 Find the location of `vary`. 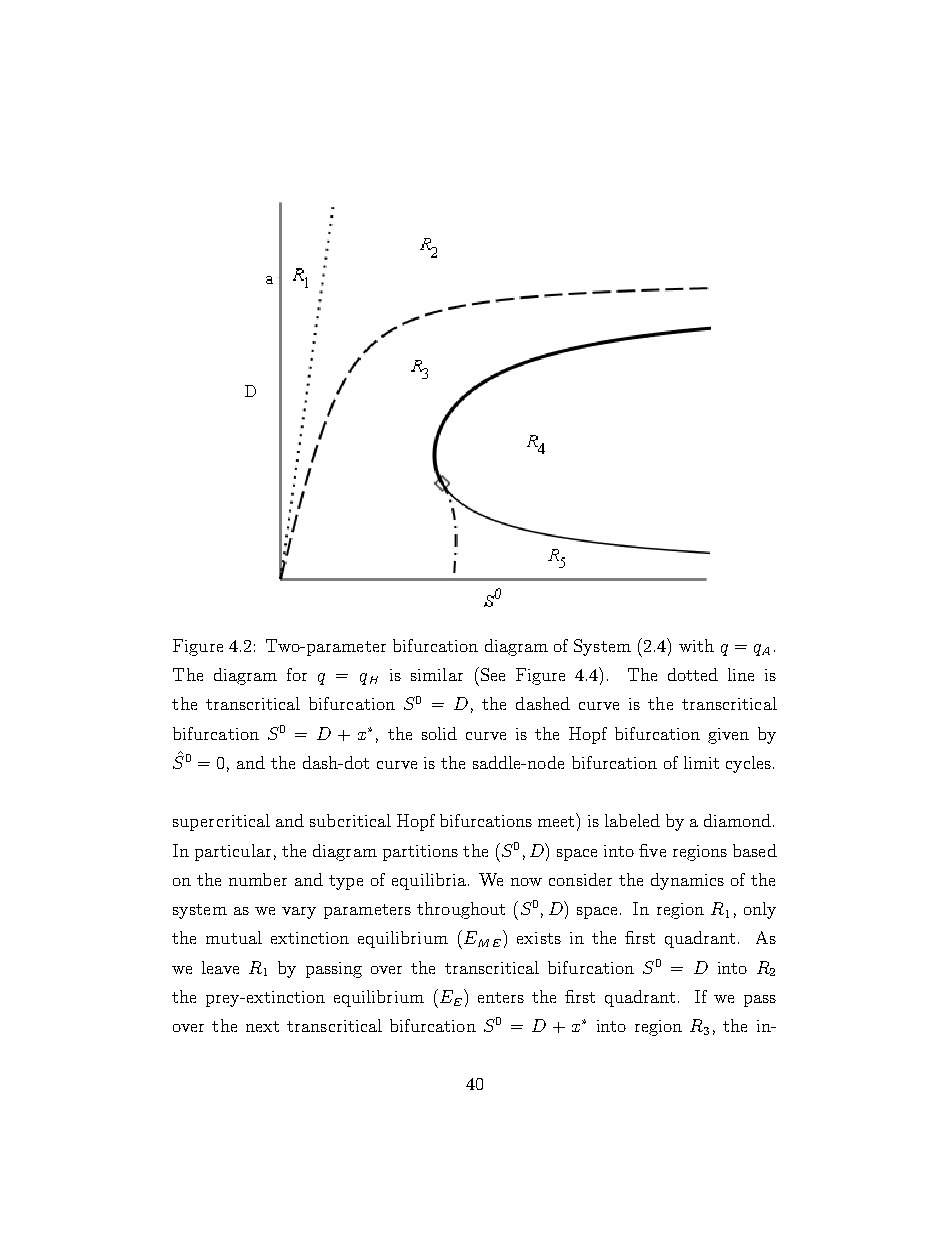

vary is located at coordinates (299, 913).
